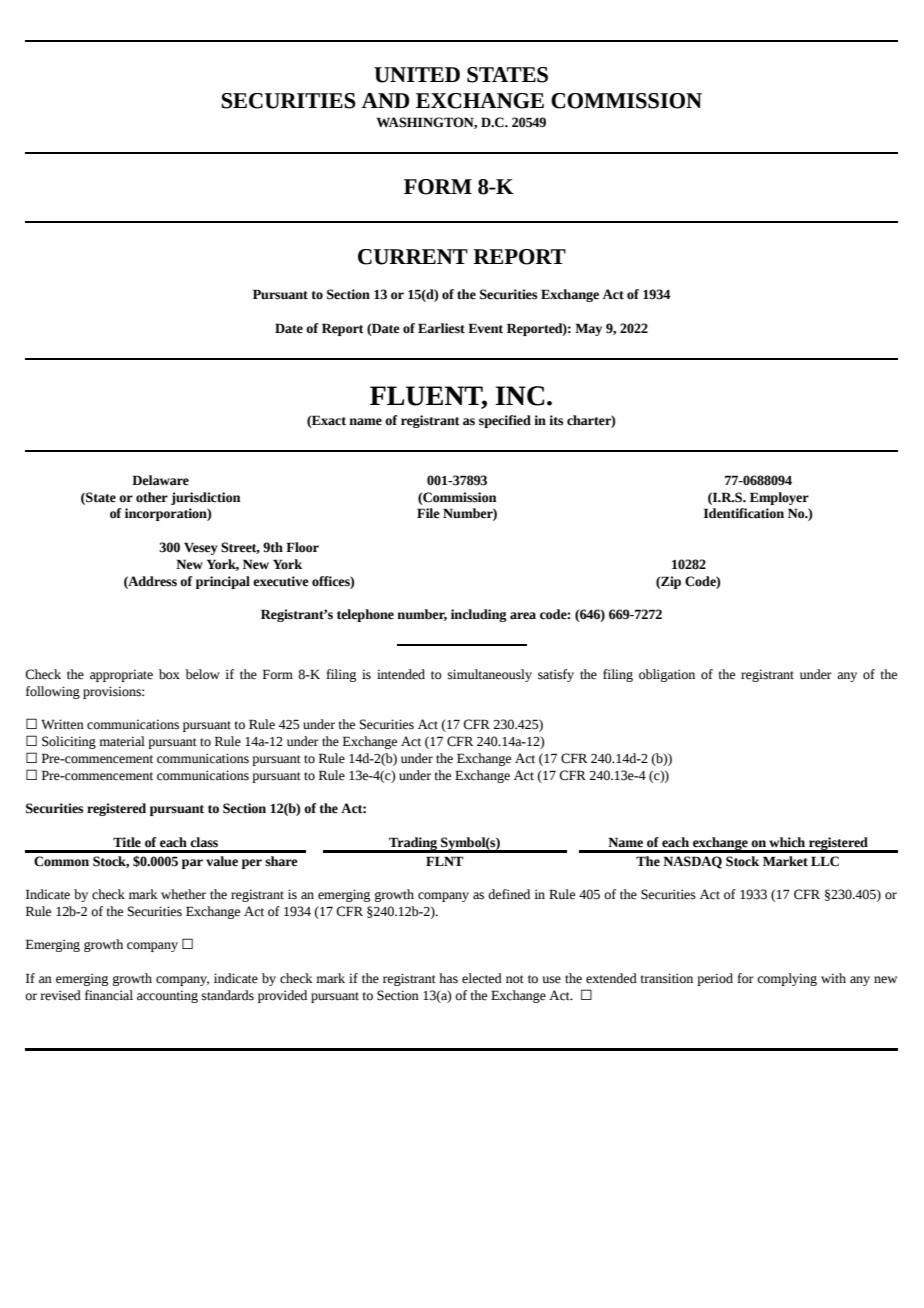 The image size is (924, 1308). What do you see at coordinates (413, 257) in the image?
I see `CURRENT` at bounding box center [413, 257].
